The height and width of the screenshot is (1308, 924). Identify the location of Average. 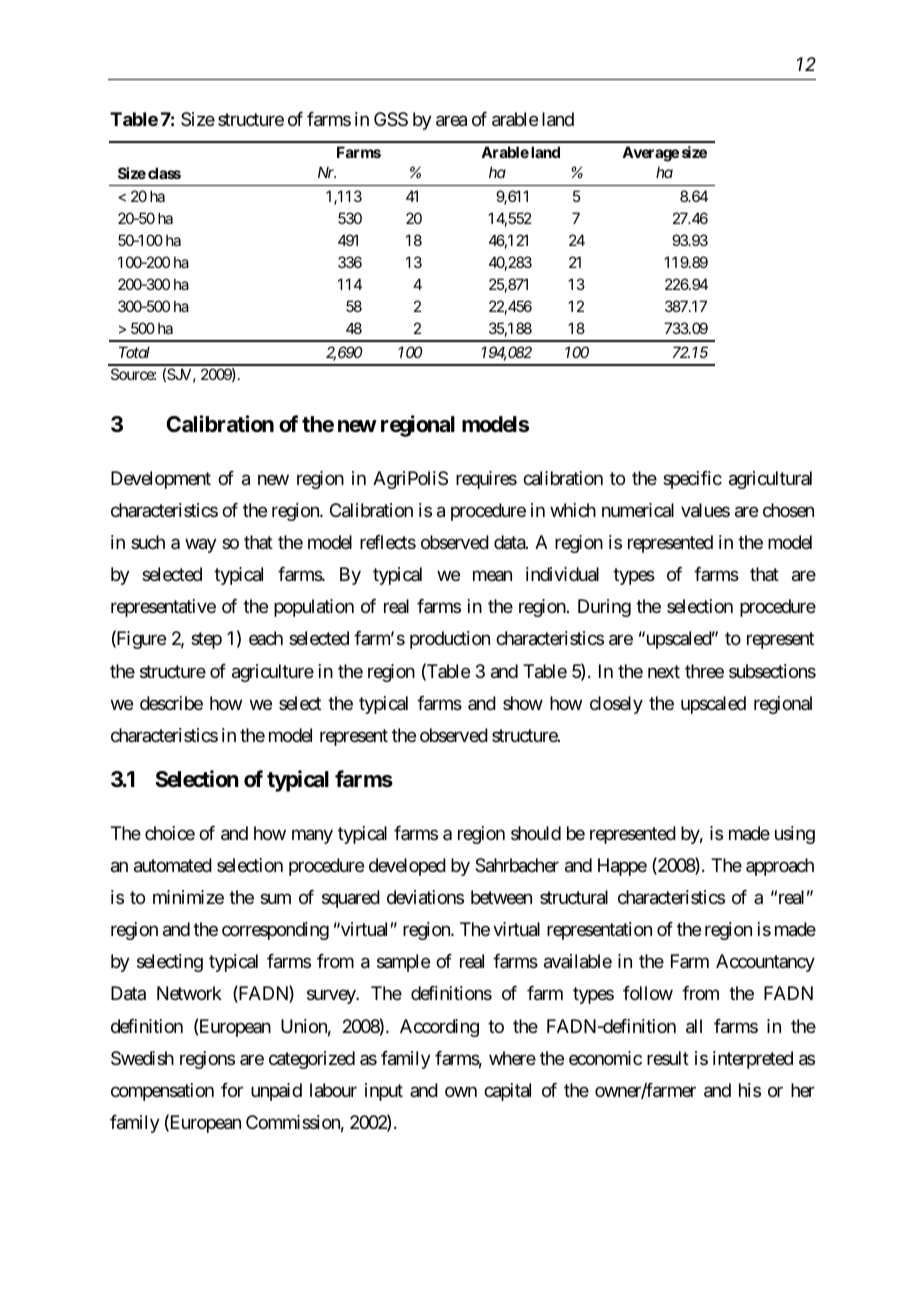
(650, 154).
